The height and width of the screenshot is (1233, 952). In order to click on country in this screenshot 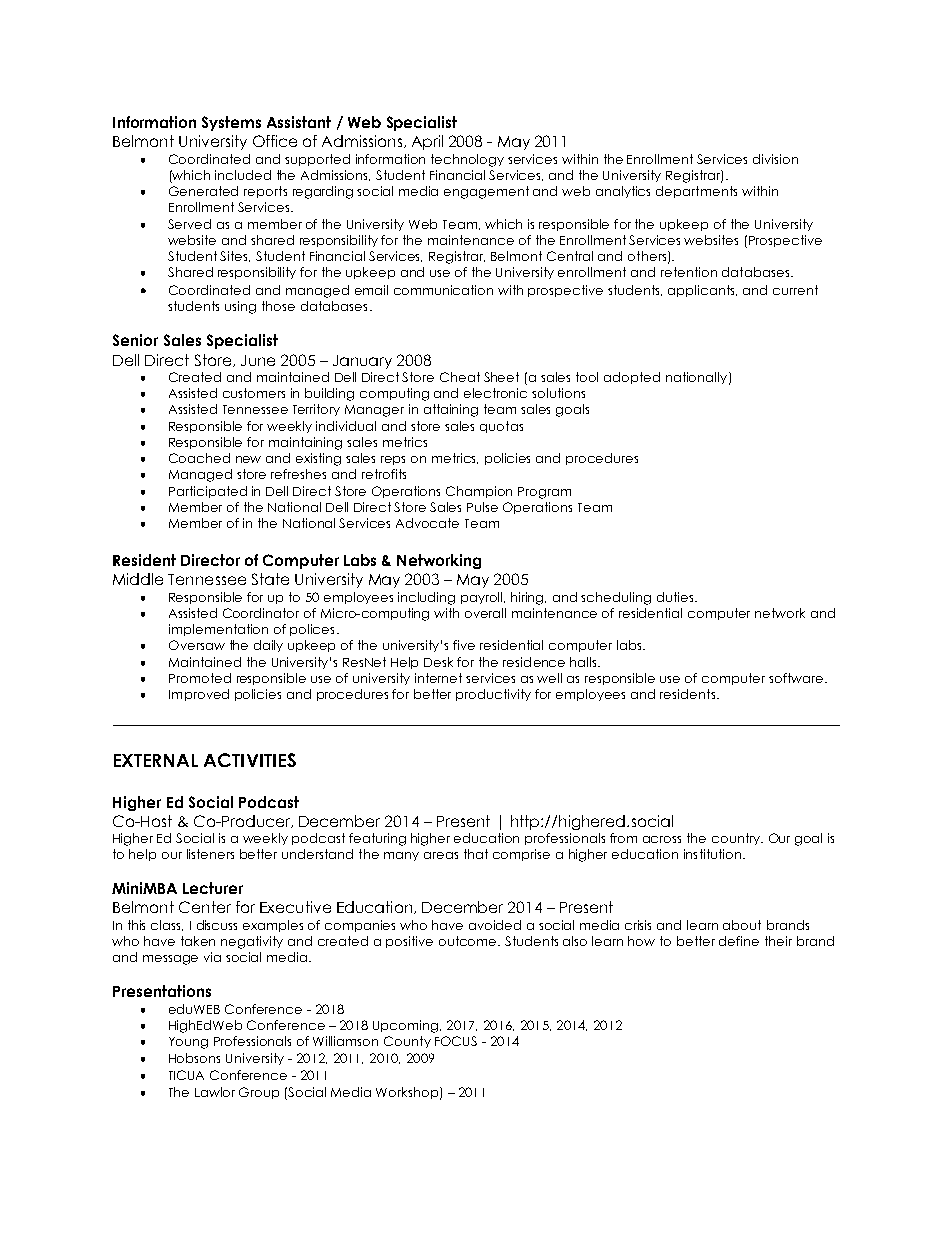, I will do `click(737, 839)`.
